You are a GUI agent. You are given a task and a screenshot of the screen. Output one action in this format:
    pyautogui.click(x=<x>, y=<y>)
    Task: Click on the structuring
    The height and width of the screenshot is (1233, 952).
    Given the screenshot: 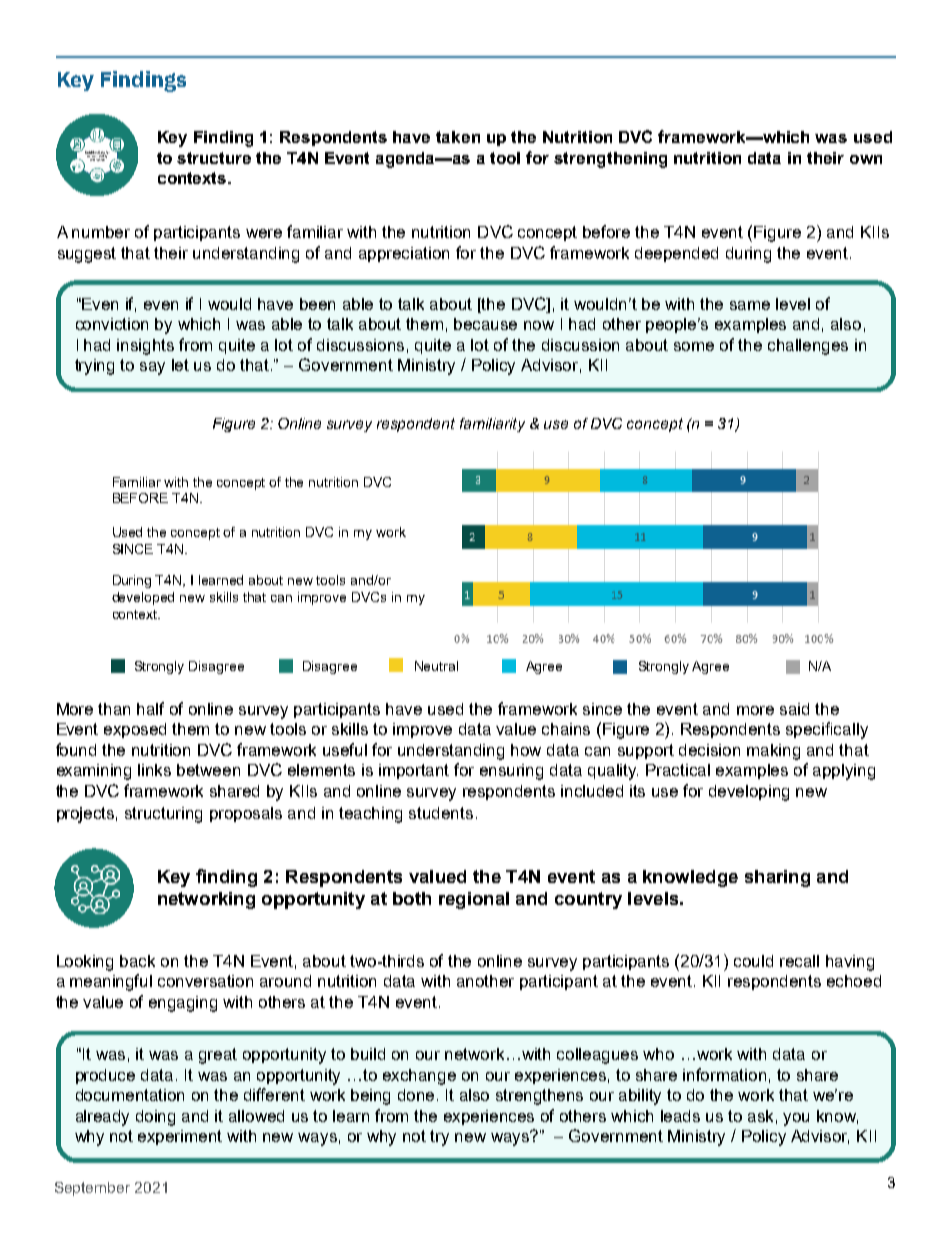 What is the action you would take?
    pyautogui.click(x=163, y=815)
